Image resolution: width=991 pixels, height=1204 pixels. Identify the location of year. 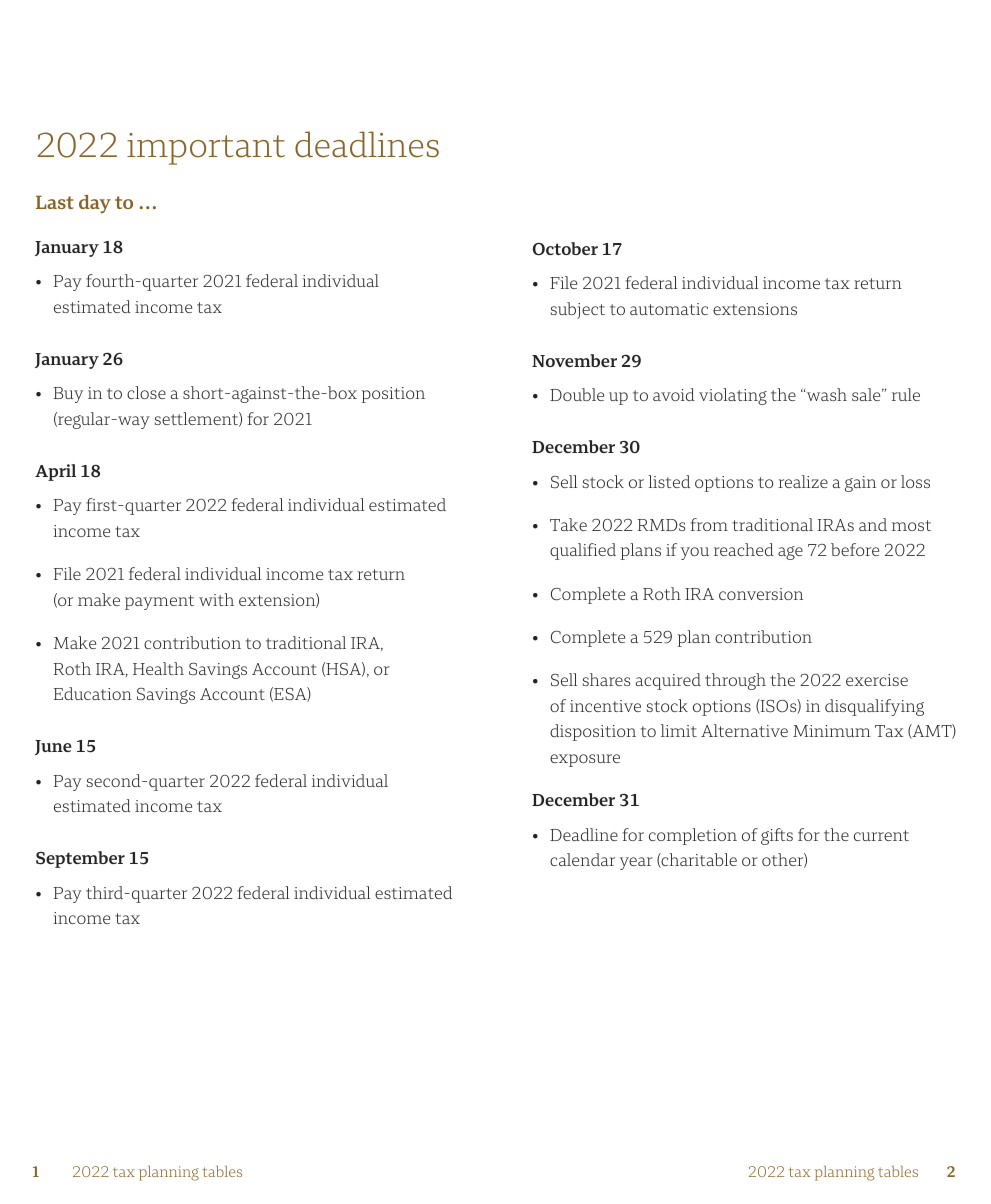
(636, 863).
